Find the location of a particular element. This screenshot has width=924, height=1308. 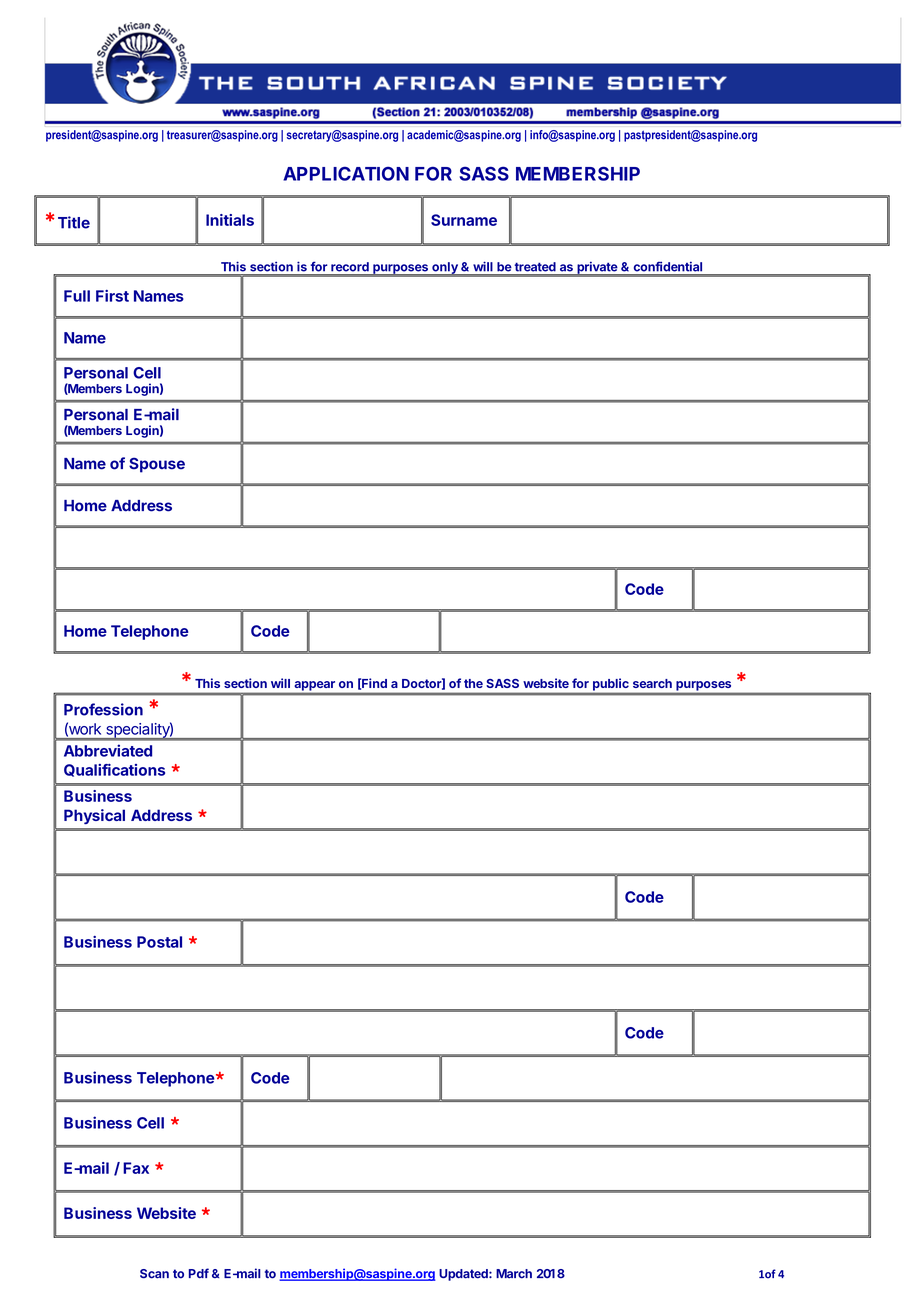

March is located at coordinates (514, 1274).
